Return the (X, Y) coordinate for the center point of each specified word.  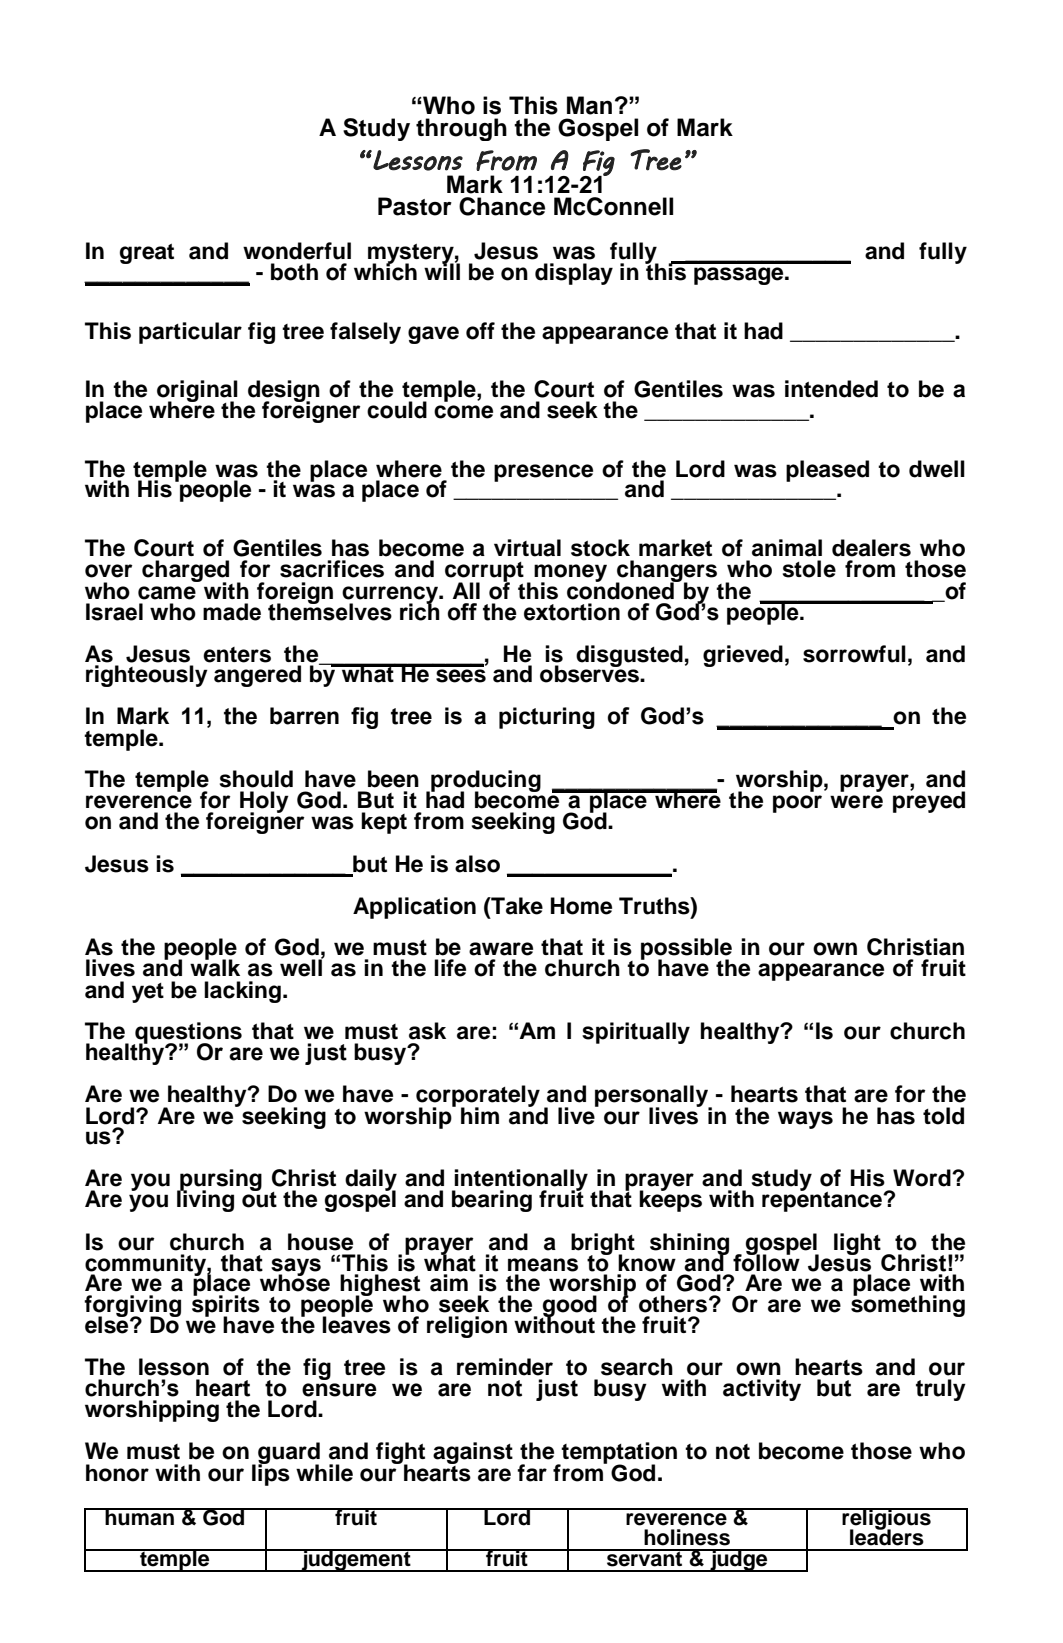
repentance (823, 1200)
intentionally (520, 1181)
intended (831, 389)
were (856, 802)
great (147, 254)
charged (187, 572)
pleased (827, 471)
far (532, 1473)
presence (543, 473)
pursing (220, 1181)
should (256, 779)
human (139, 1517)
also (477, 864)
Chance (502, 206)
